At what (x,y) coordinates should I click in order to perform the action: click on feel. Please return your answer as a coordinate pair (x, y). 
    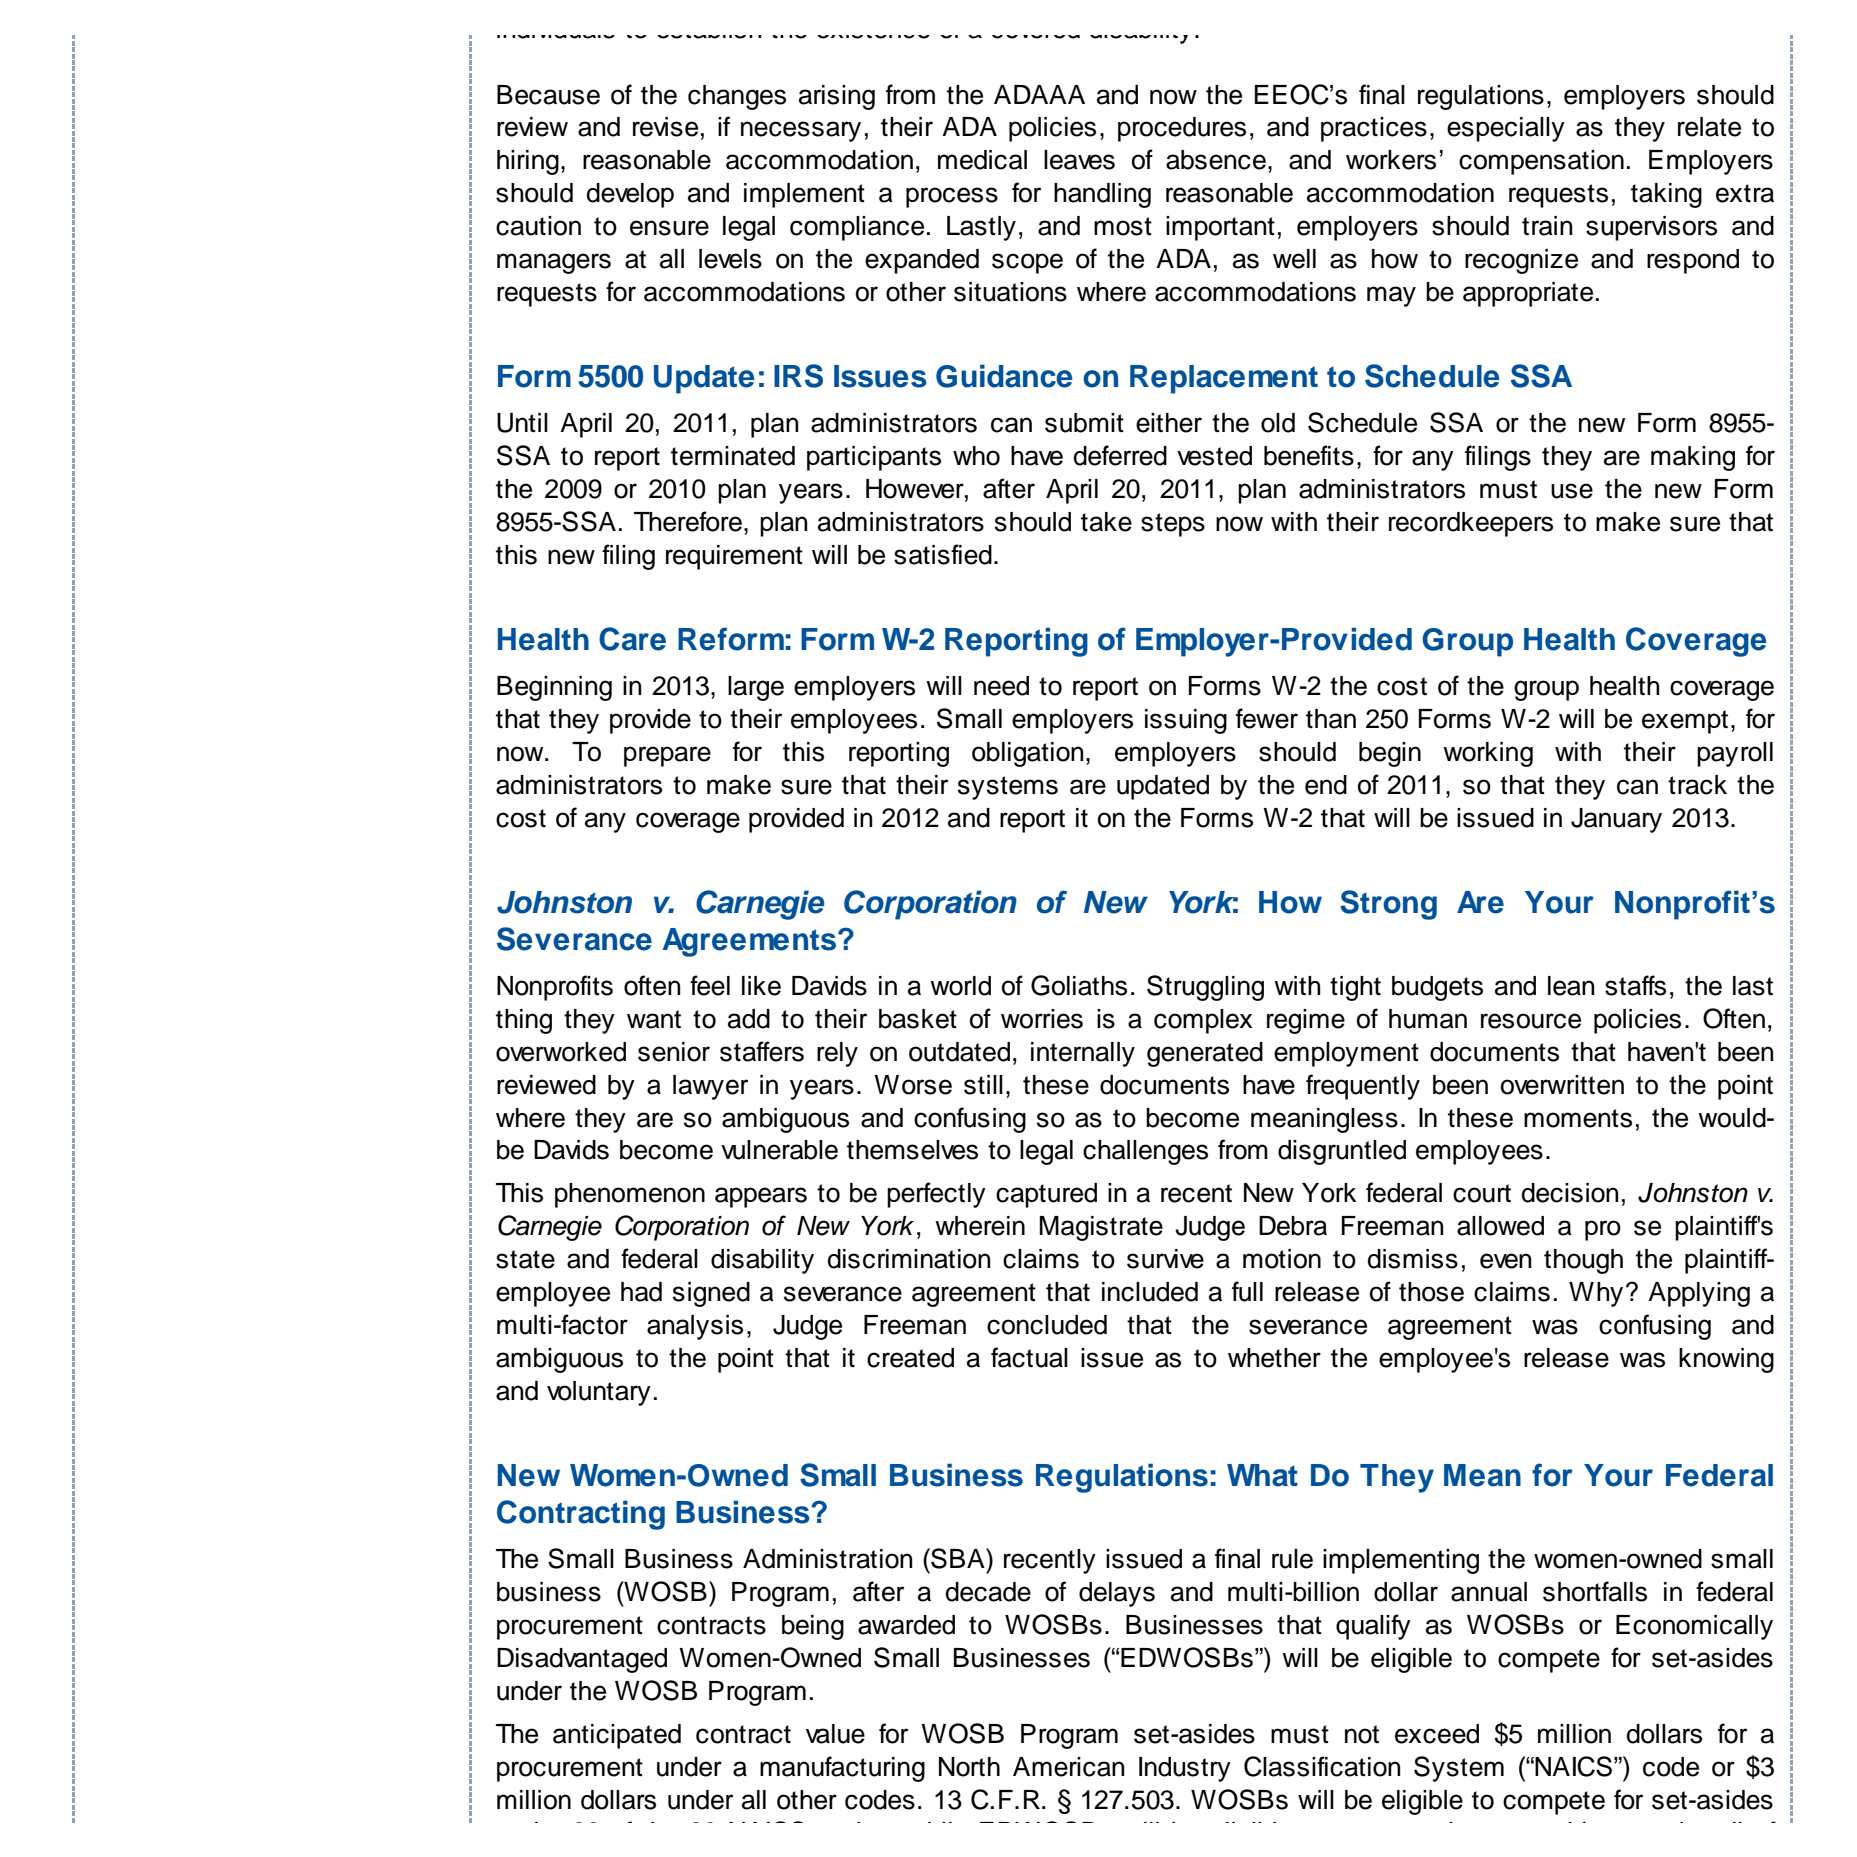
    Looking at the image, I should click on (710, 985).
